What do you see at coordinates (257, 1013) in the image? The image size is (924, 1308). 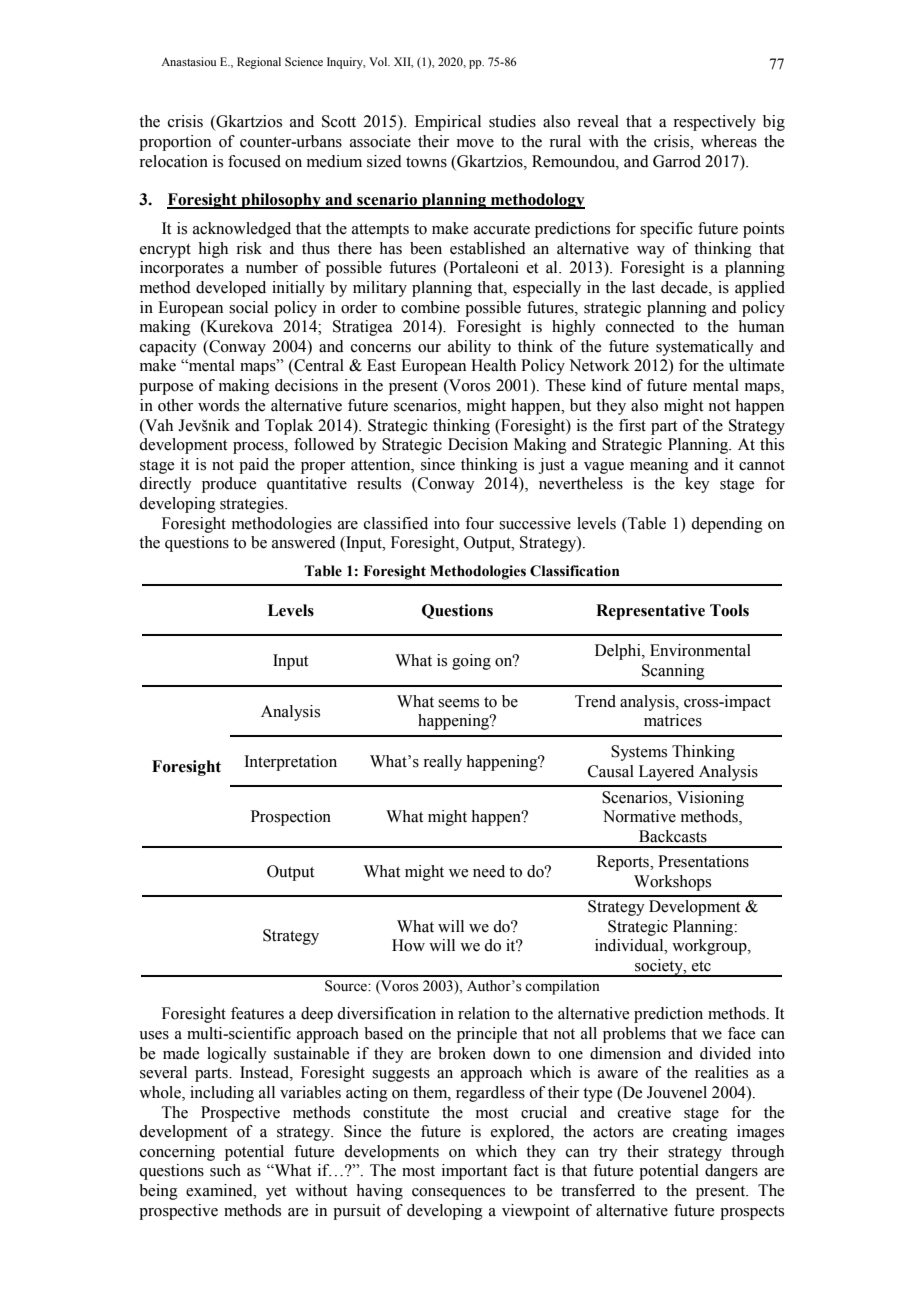 I see `features` at bounding box center [257, 1013].
